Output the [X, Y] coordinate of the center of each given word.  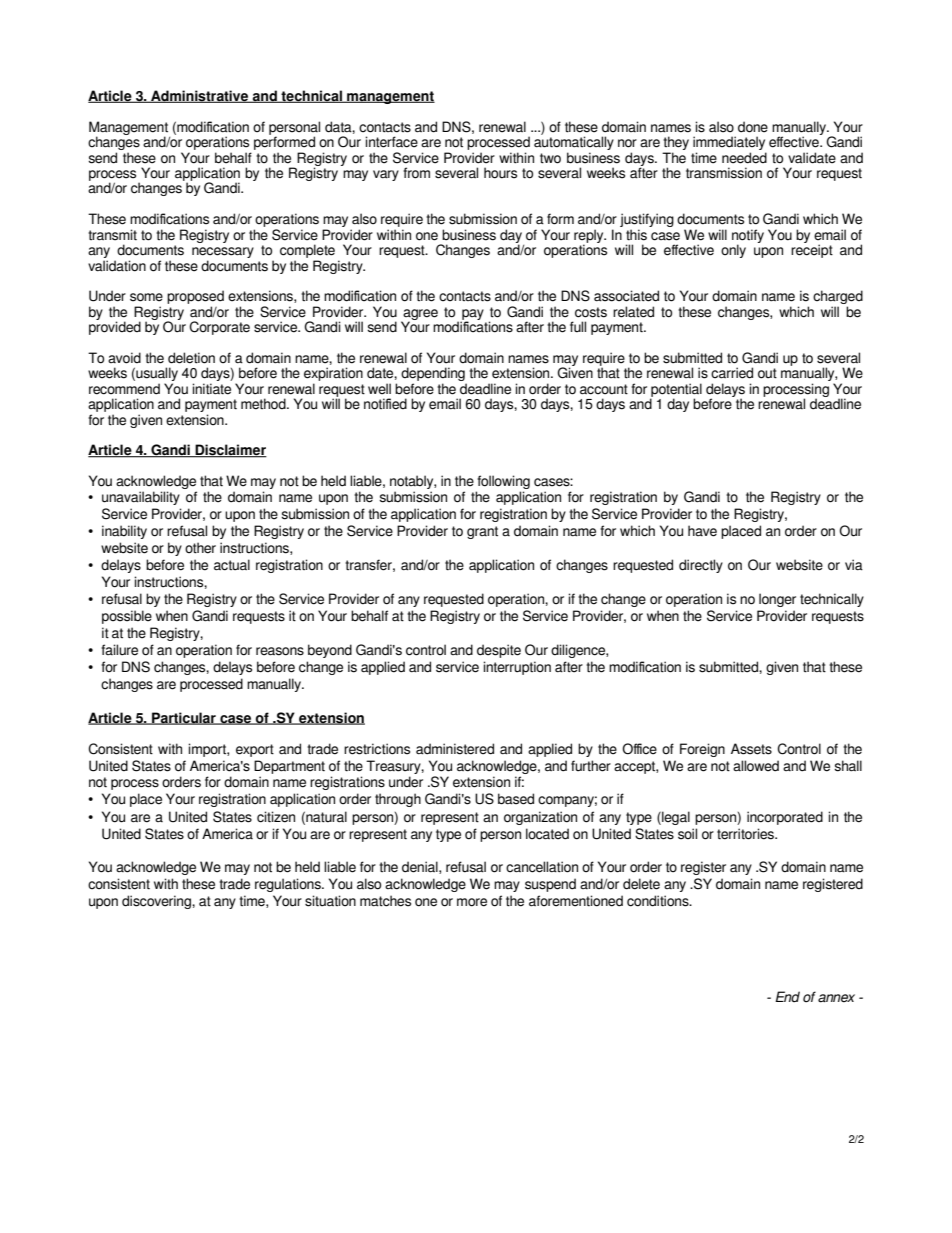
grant [482, 532]
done [753, 127]
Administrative [200, 96]
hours [500, 173]
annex [836, 998]
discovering [157, 902]
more [472, 902]
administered [455, 749]
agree [419, 315]
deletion [191, 358]
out [767, 373]
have [702, 531]
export [255, 750]
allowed [756, 766]
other [200, 548]
